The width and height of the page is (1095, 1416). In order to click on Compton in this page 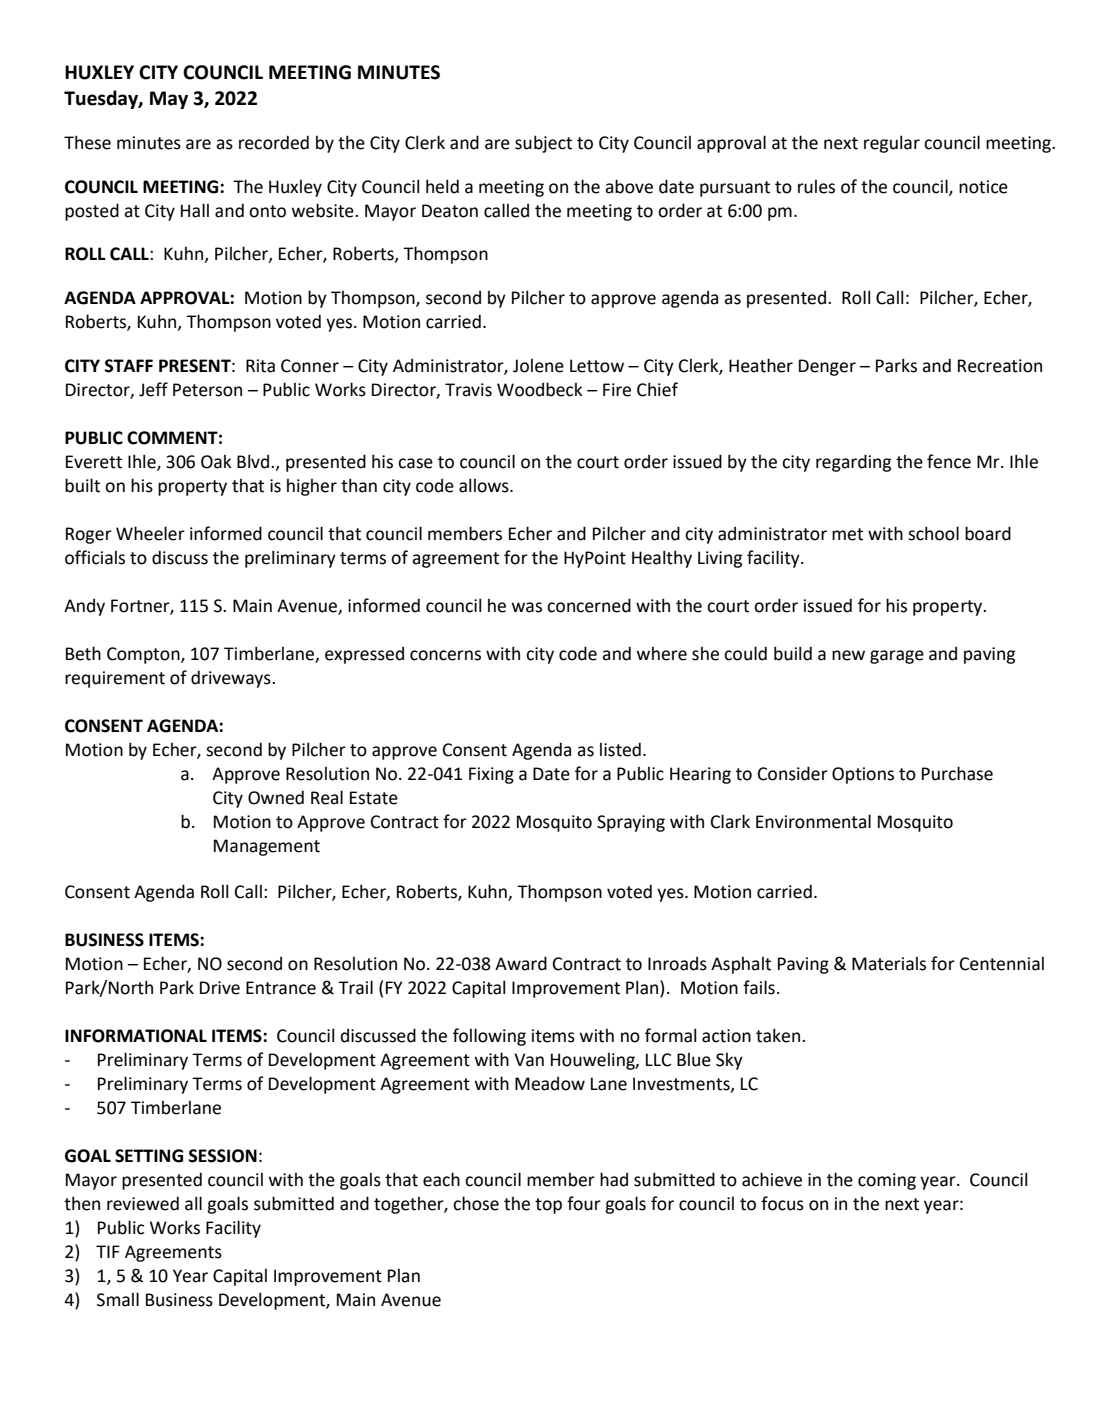, I will do `click(144, 655)`.
